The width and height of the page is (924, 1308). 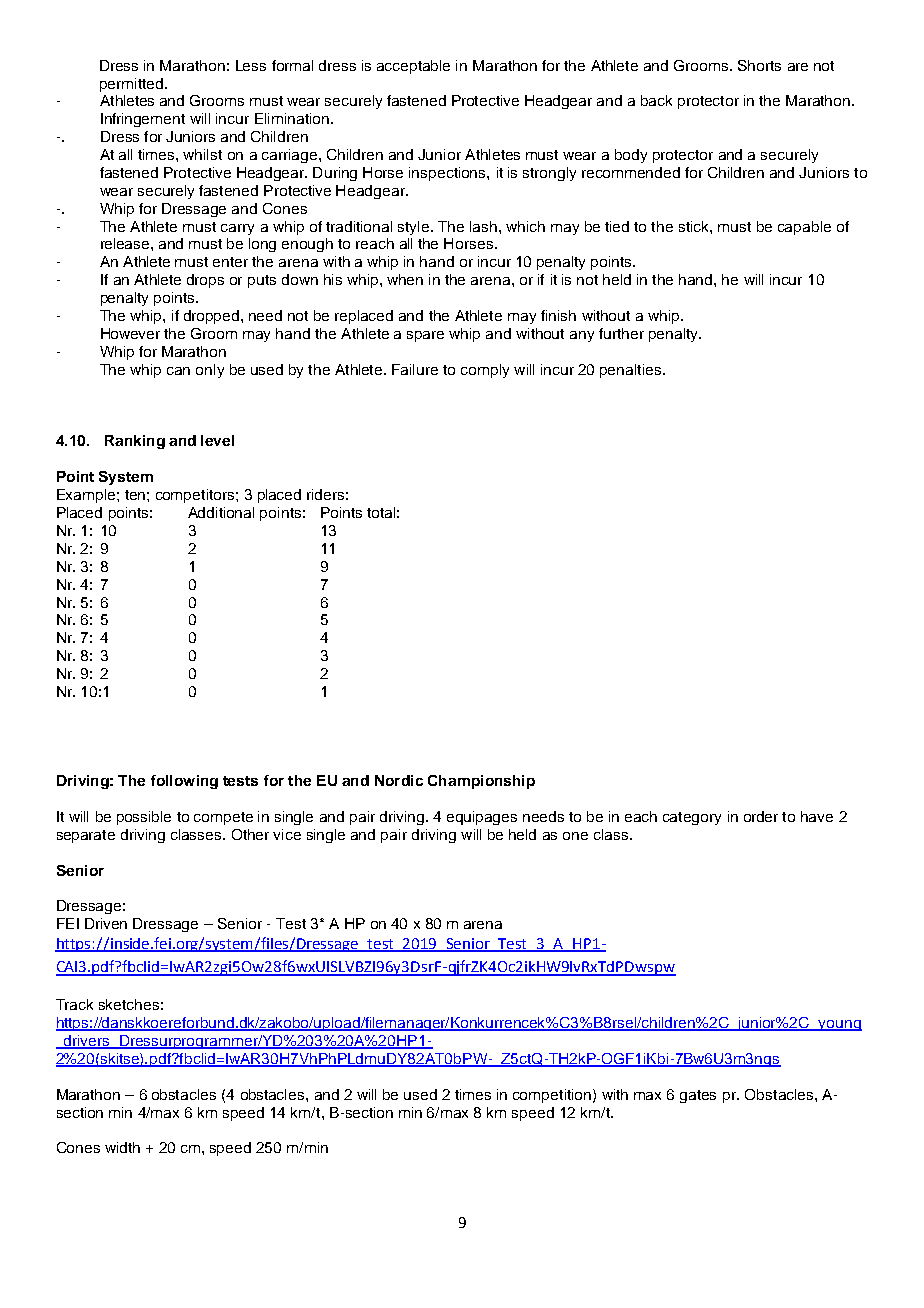 I want to click on can, so click(x=178, y=371).
